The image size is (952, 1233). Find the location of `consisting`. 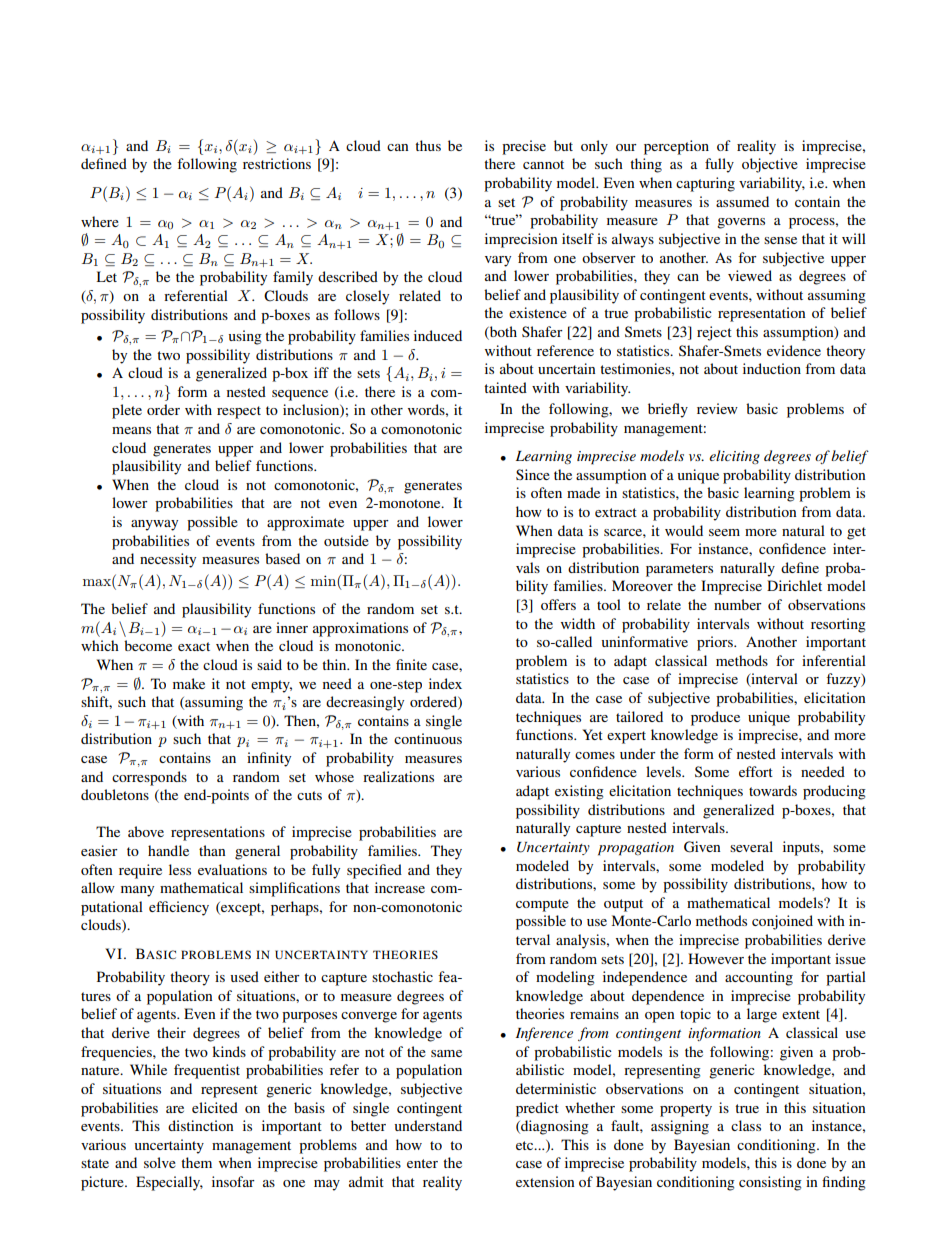

consisting is located at coordinates (770, 1183).
